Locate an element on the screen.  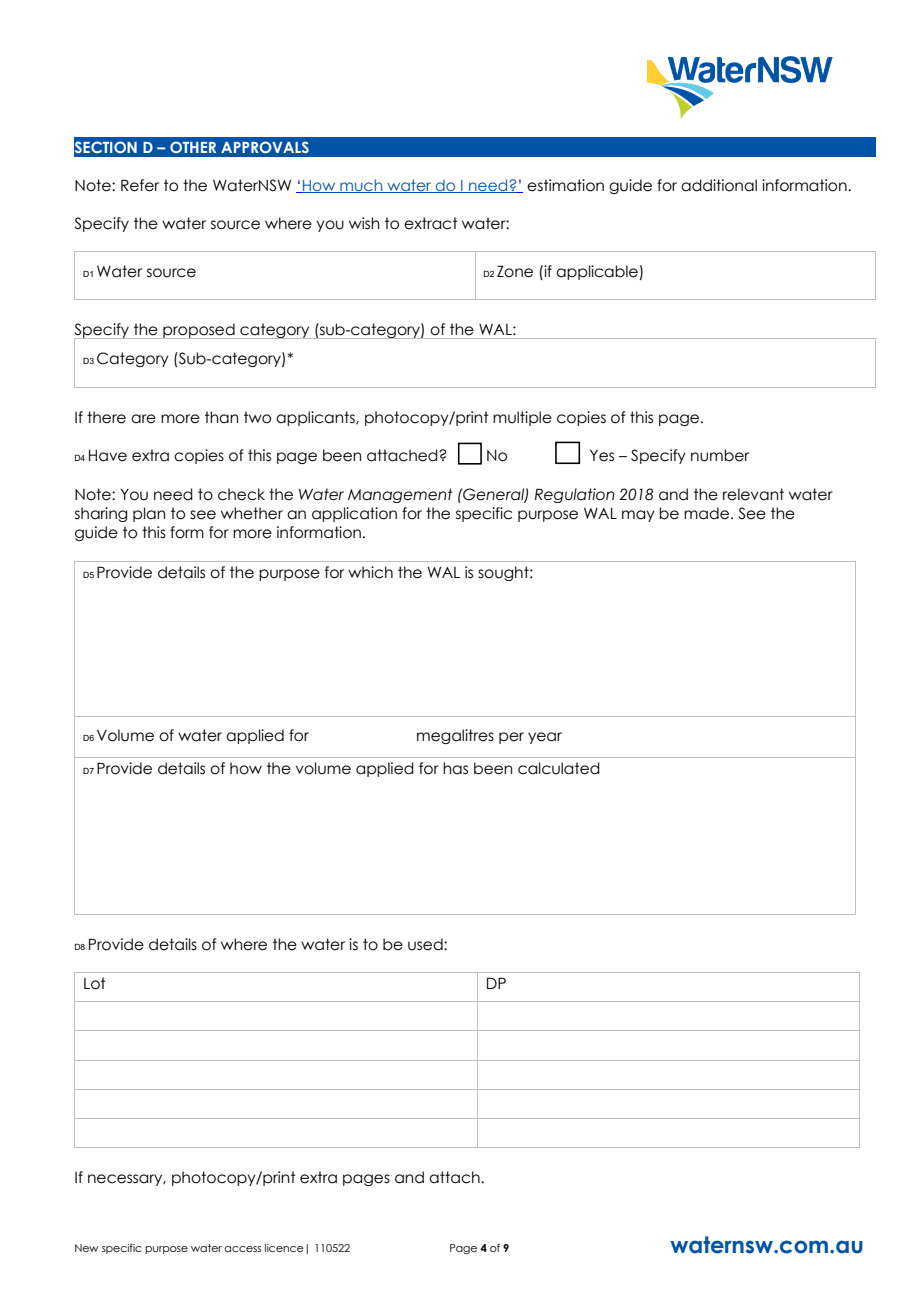
plan is located at coordinates (149, 514).
